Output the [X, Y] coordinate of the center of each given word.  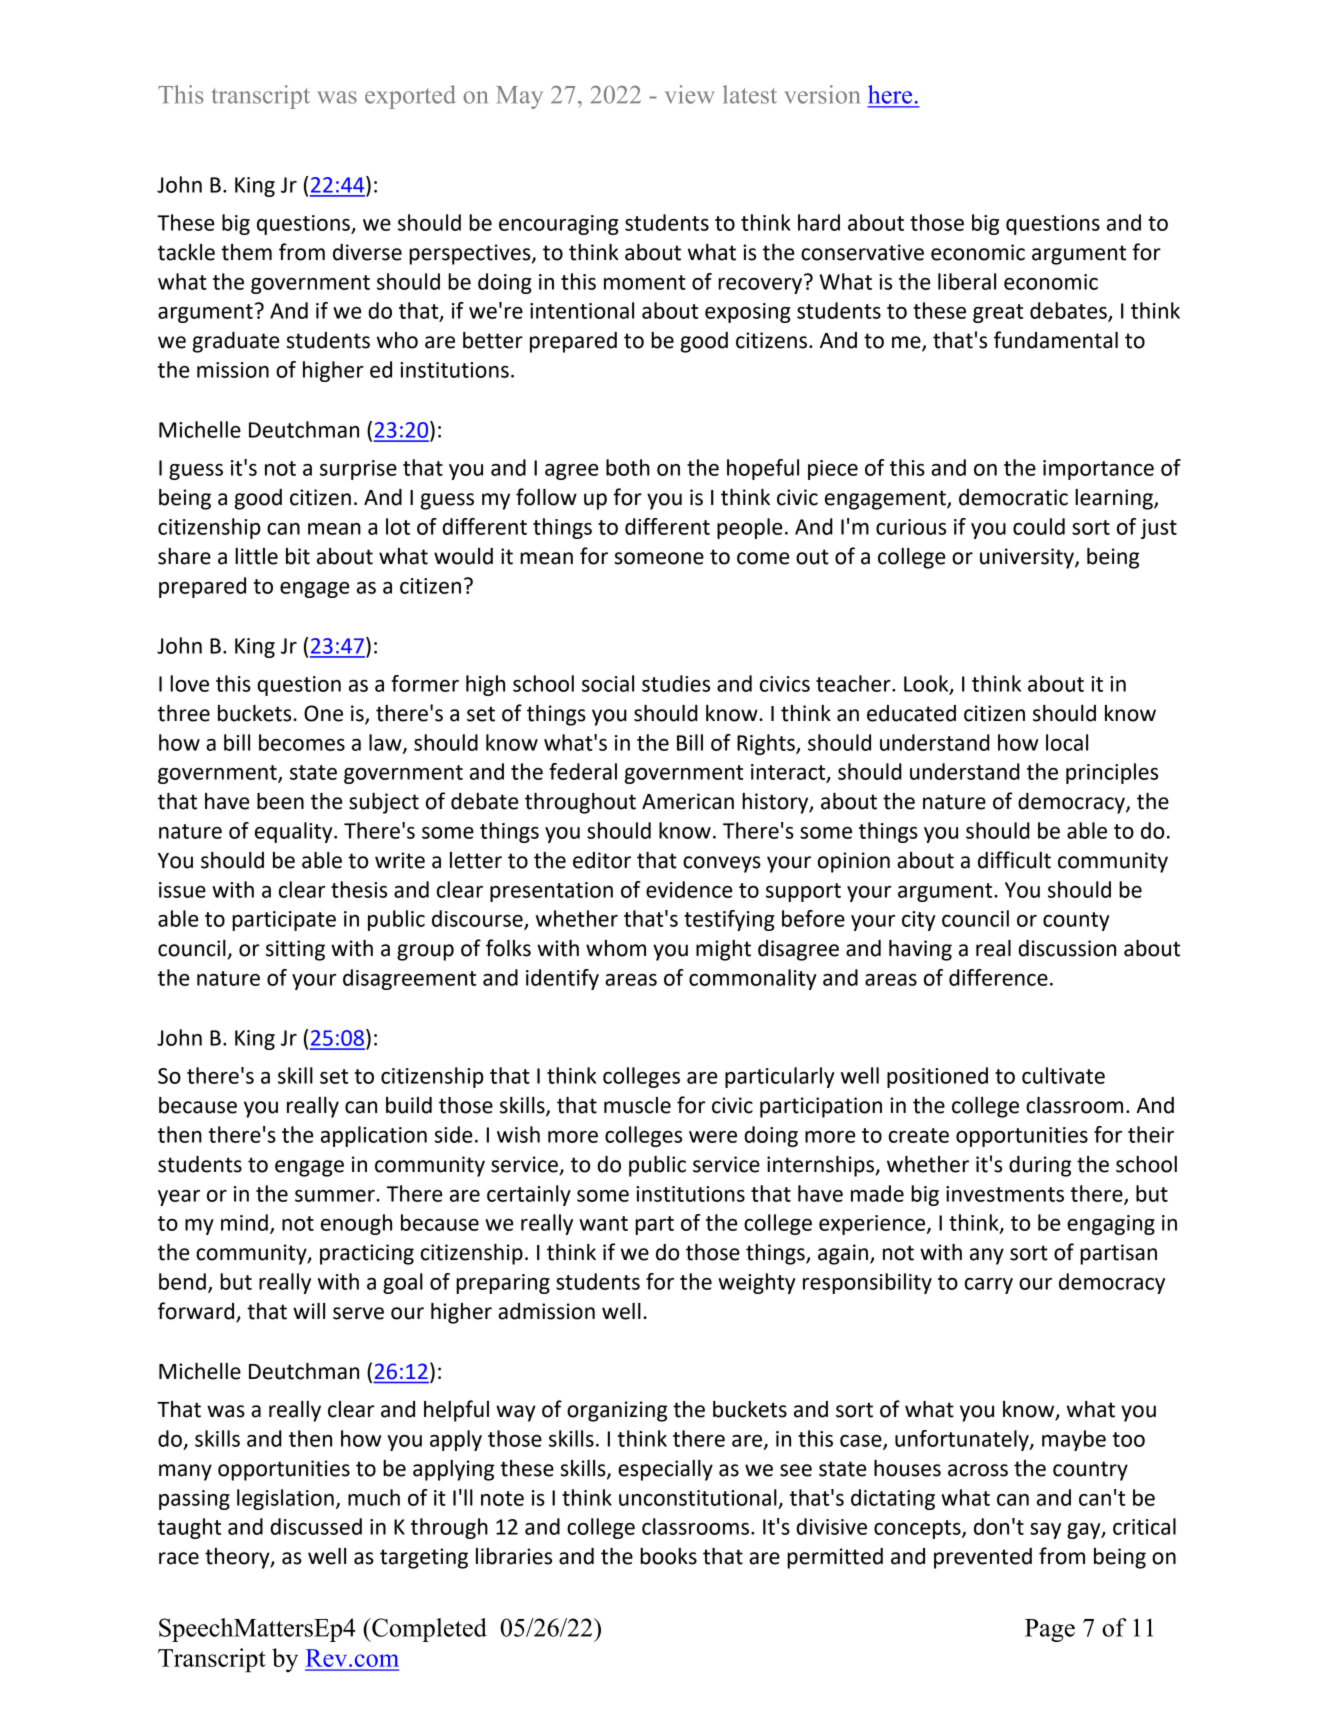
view [689, 94]
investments [1005, 1194]
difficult [1014, 860]
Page [1050, 1630]
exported [410, 97]
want [603, 1223]
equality [295, 832]
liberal [967, 281]
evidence [689, 889]
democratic [1013, 497]
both [628, 467]
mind [244, 1222]
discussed [316, 1526]
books [668, 1556]
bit [298, 556]
